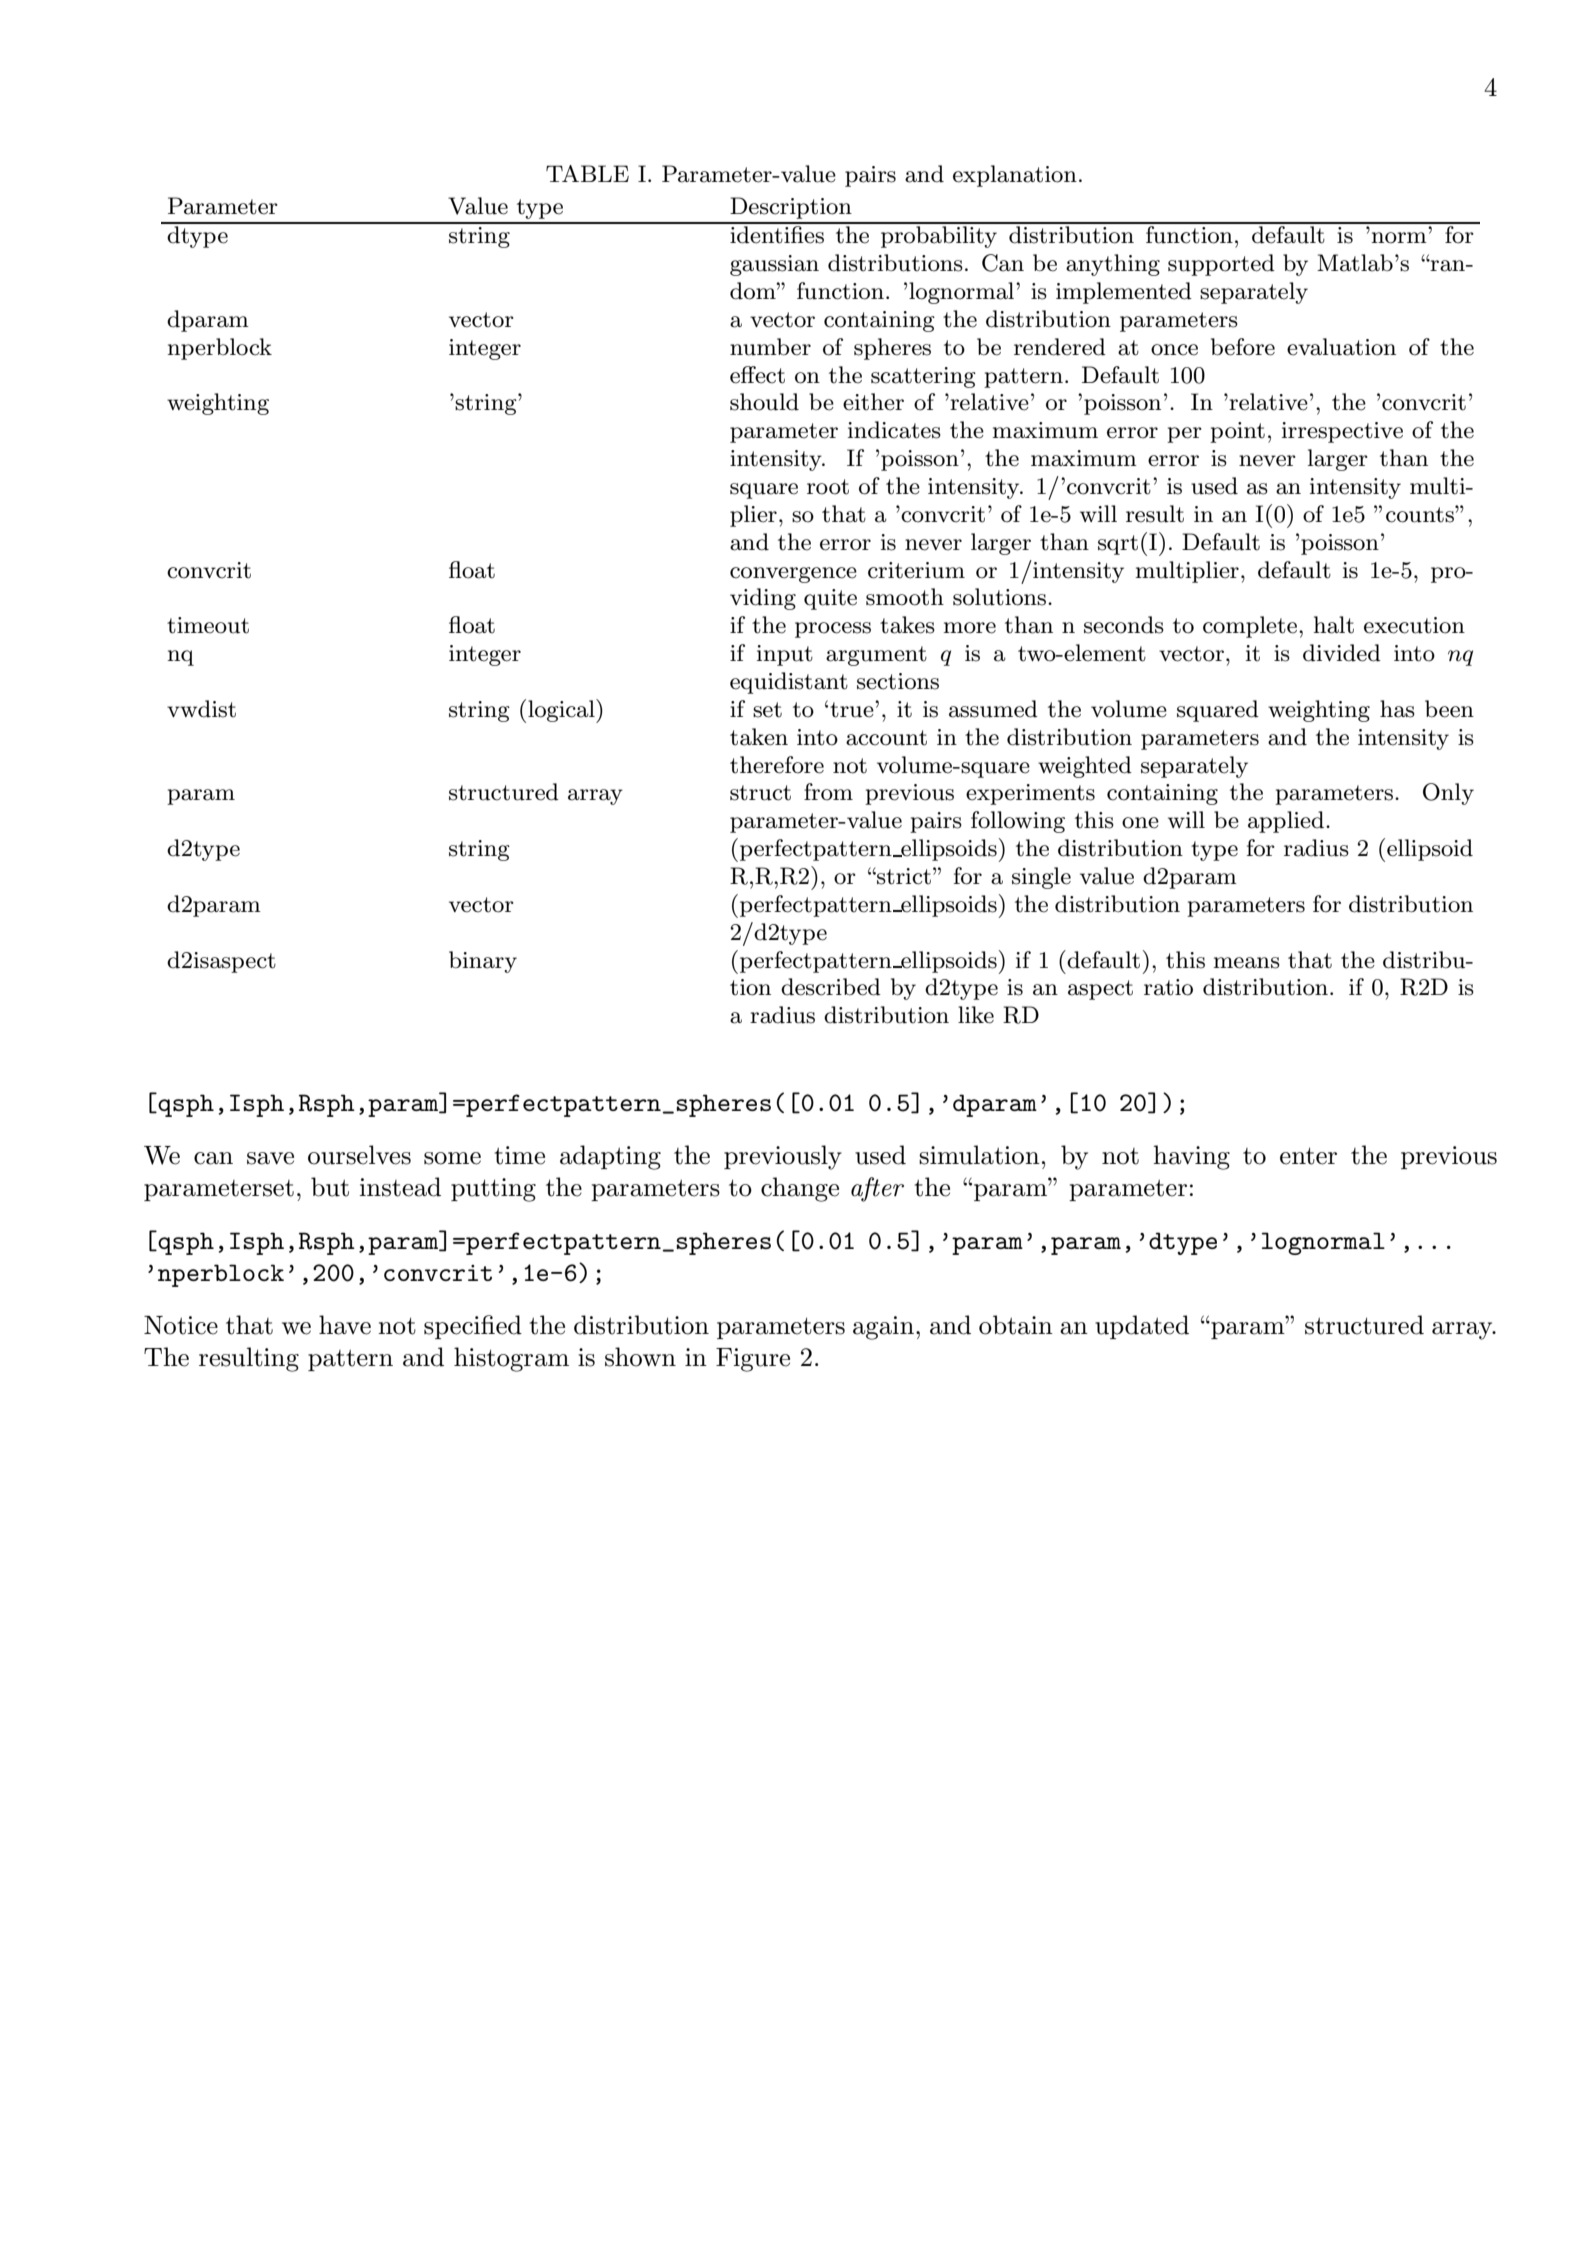  What do you see at coordinates (883, 1328) in the screenshot?
I see `again` at bounding box center [883, 1328].
